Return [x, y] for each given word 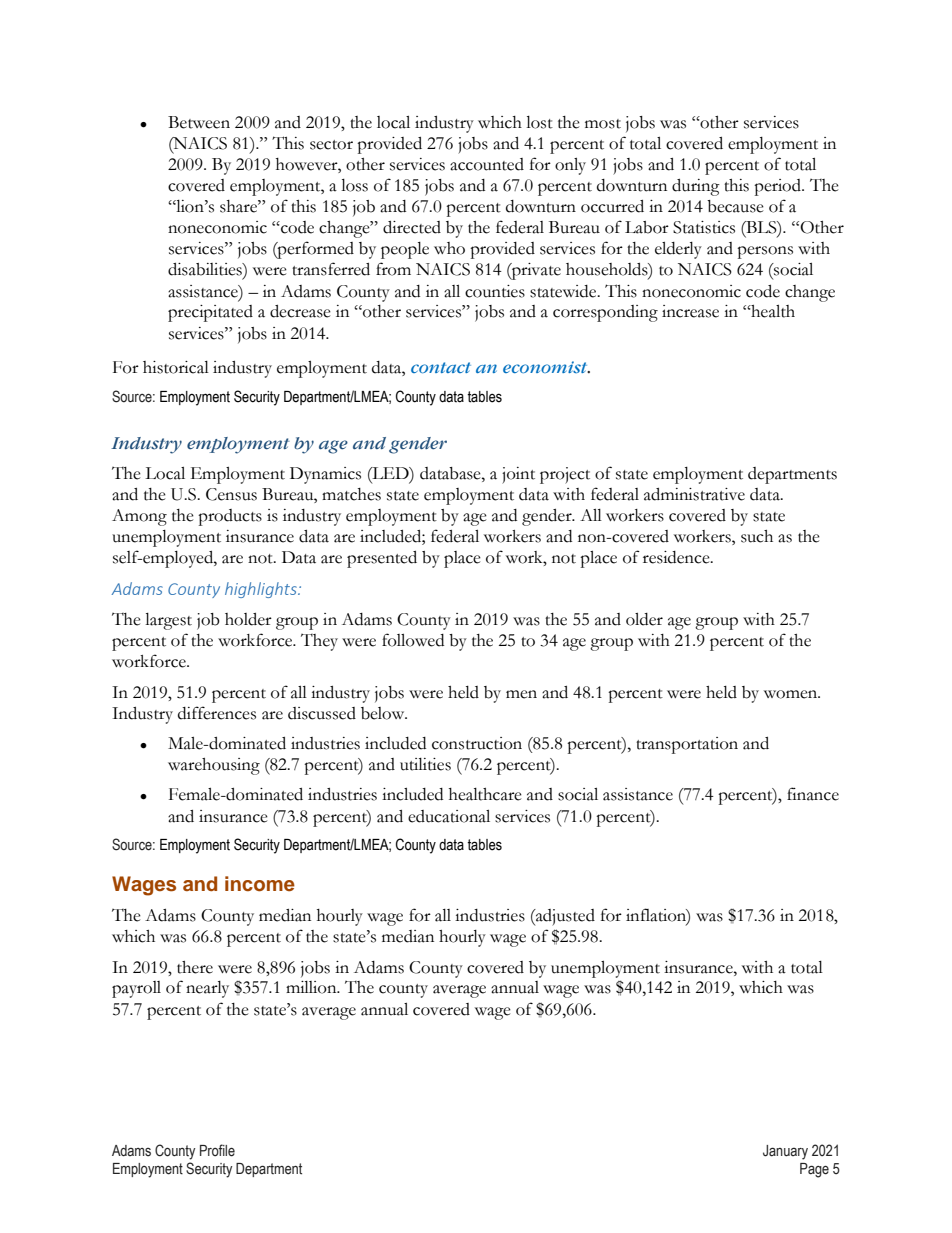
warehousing [214, 766]
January [785, 1152]
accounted [487, 164]
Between [199, 122]
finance [813, 794]
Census [231, 494]
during [696, 187]
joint [518, 475]
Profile [217, 1150]
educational [449, 816]
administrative [694, 494]
